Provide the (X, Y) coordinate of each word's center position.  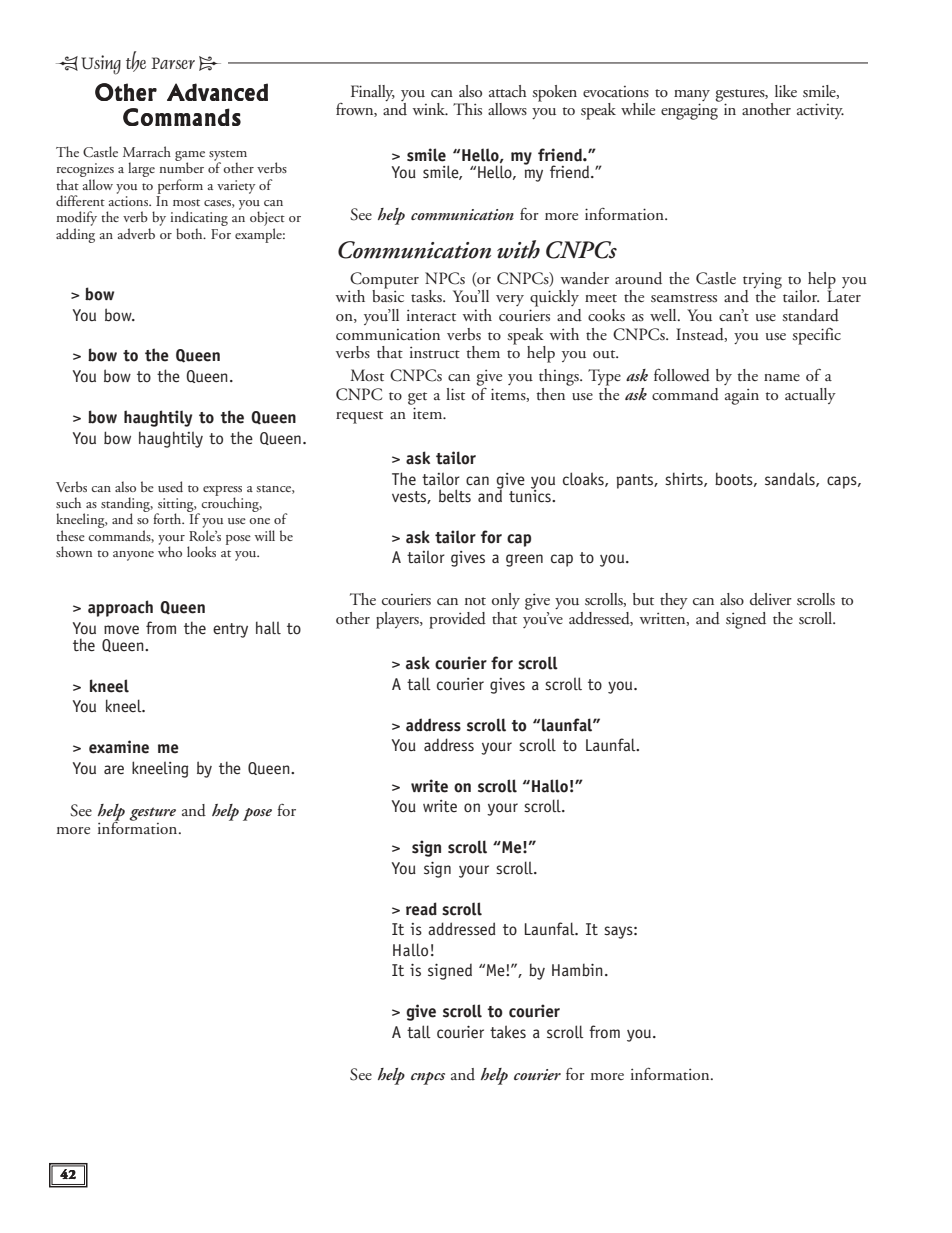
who (170, 550)
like (786, 91)
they (674, 601)
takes (508, 1031)
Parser (173, 63)
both (190, 233)
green (524, 560)
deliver (771, 599)
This (467, 109)
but (643, 599)
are (114, 769)
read (421, 909)
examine (119, 747)
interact (431, 315)
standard (810, 315)
